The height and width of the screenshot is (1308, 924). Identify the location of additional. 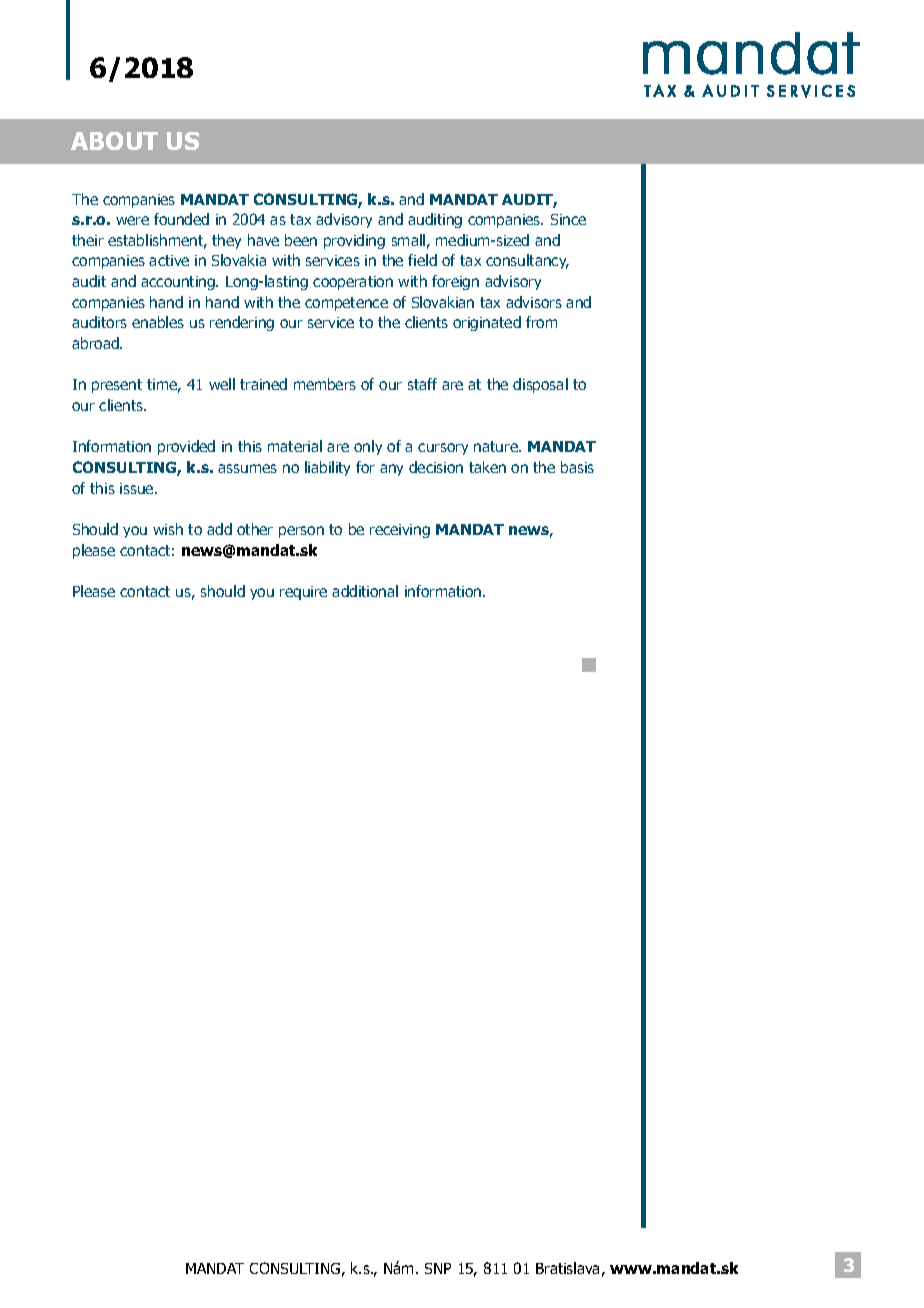
(365, 591).
